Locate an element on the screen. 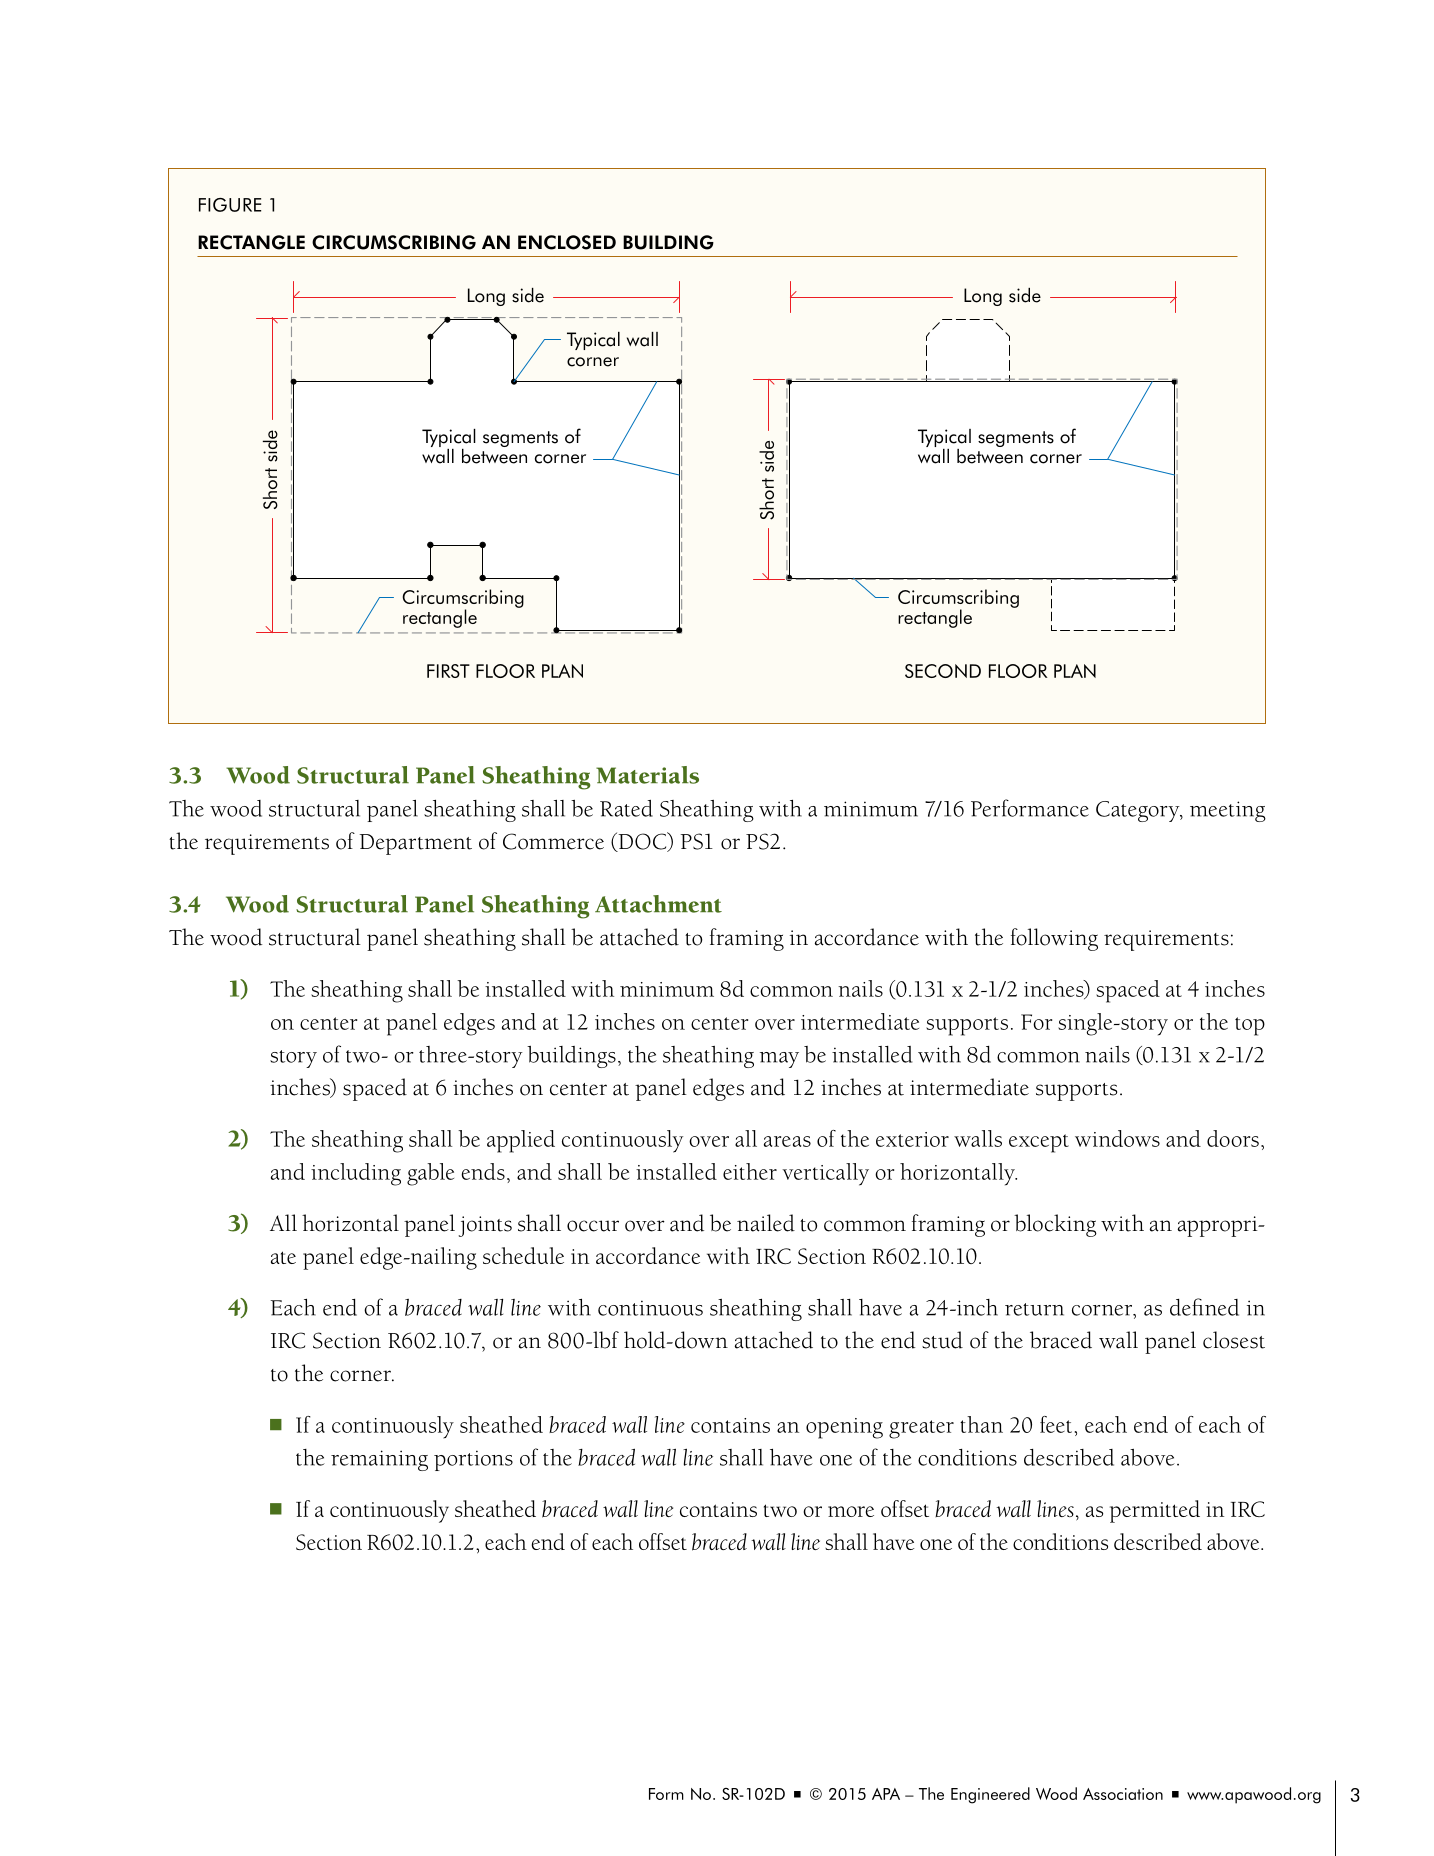 The height and width of the screenshot is (1856, 1434). FIRST is located at coordinates (448, 671).
